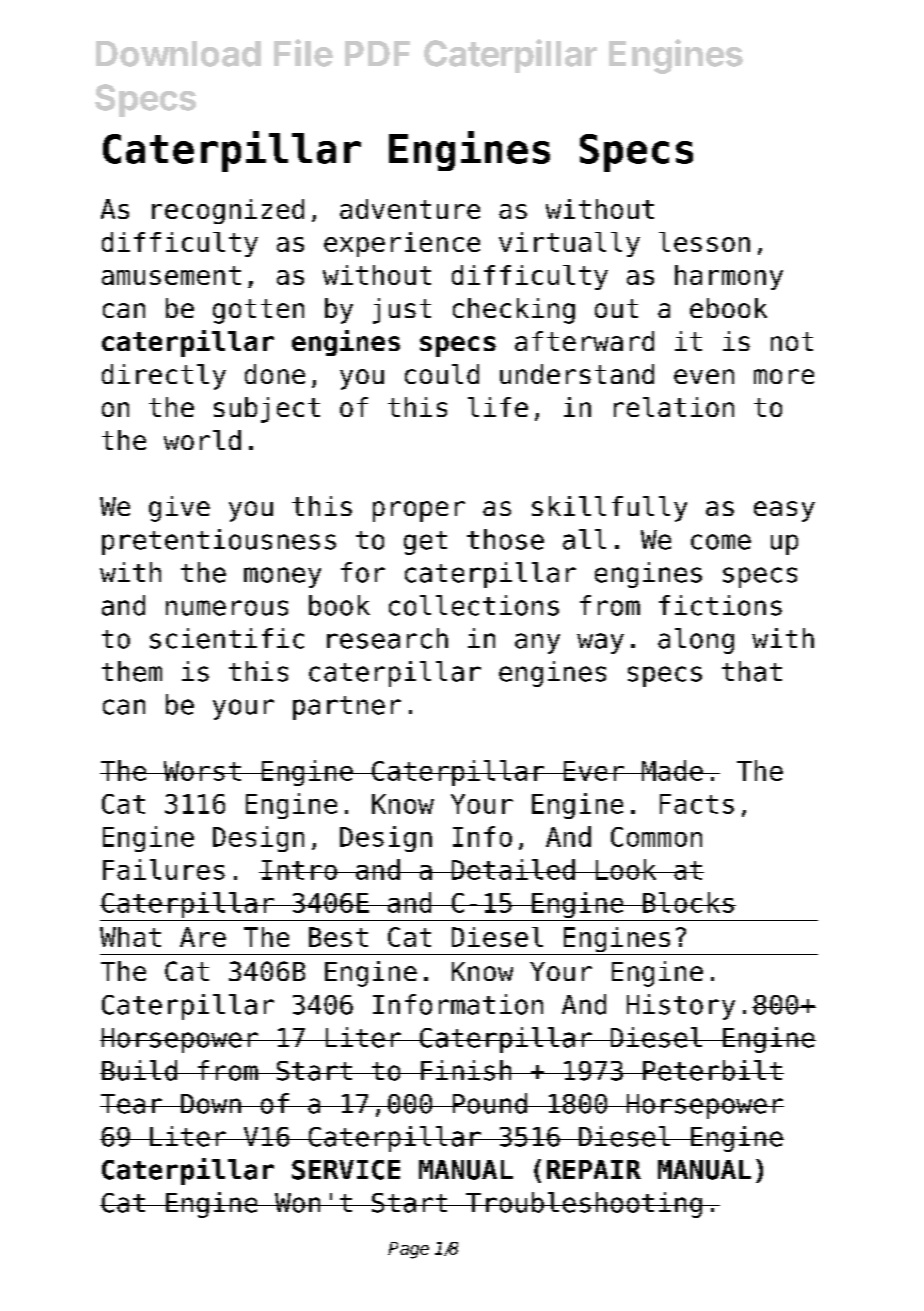 The image size is (924, 1311). What do you see at coordinates (704, 242) in the screenshot?
I see `lesson` at bounding box center [704, 242].
